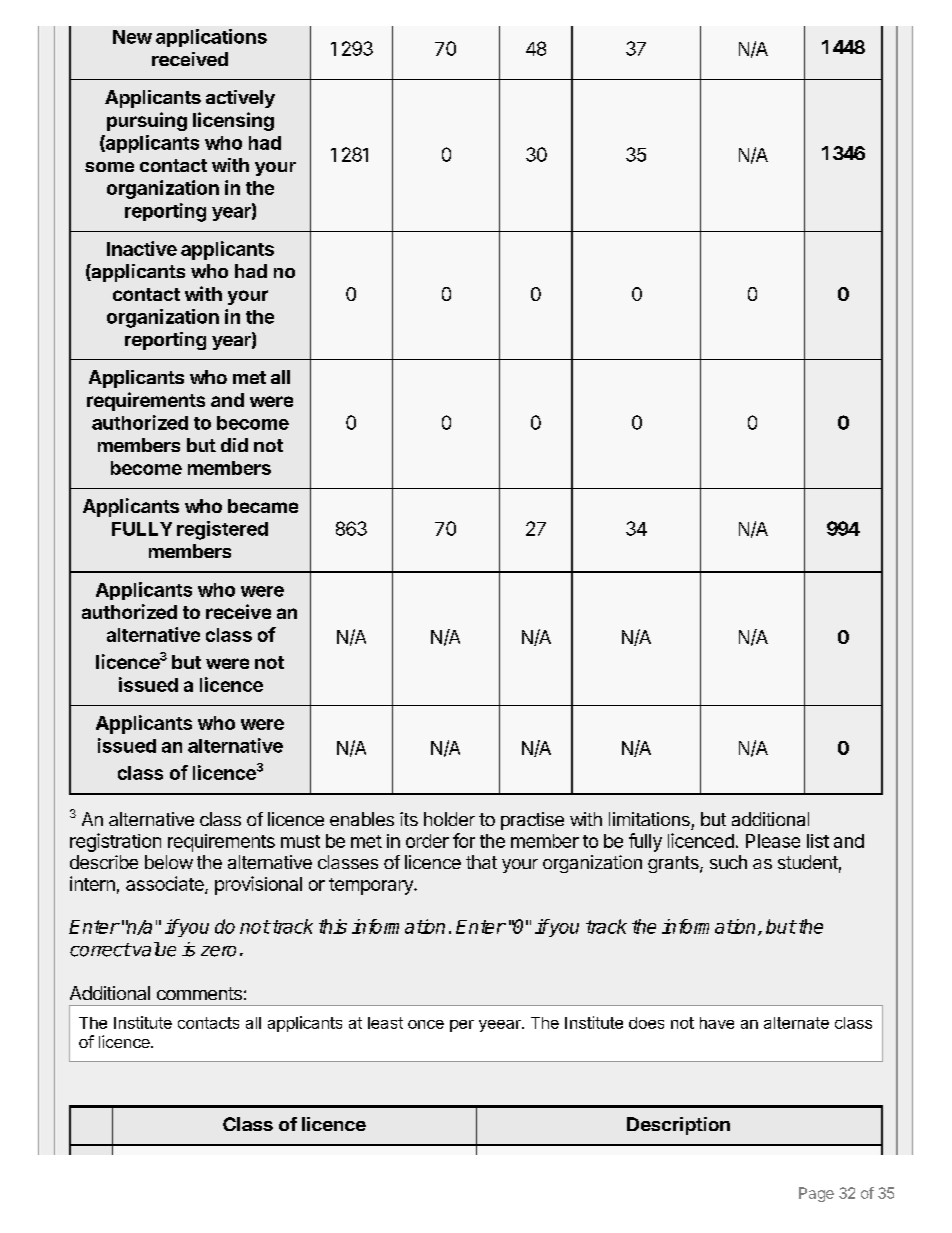 Image resolution: width=952 pixels, height=1233 pixels. What do you see at coordinates (222, 530) in the image?
I see `registered` at bounding box center [222, 530].
